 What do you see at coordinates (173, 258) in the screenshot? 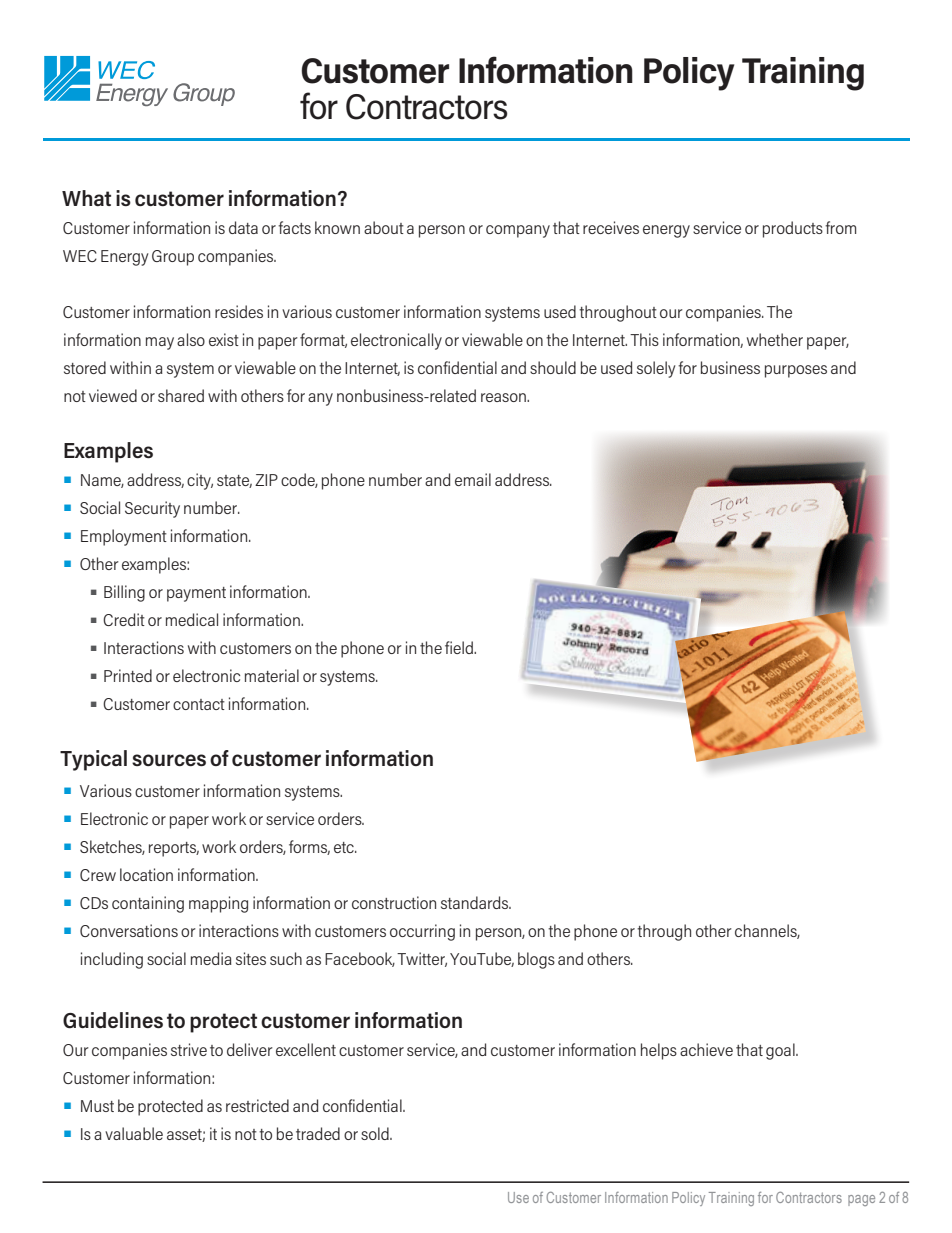
I see `Group` at bounding box center [173, 258].
